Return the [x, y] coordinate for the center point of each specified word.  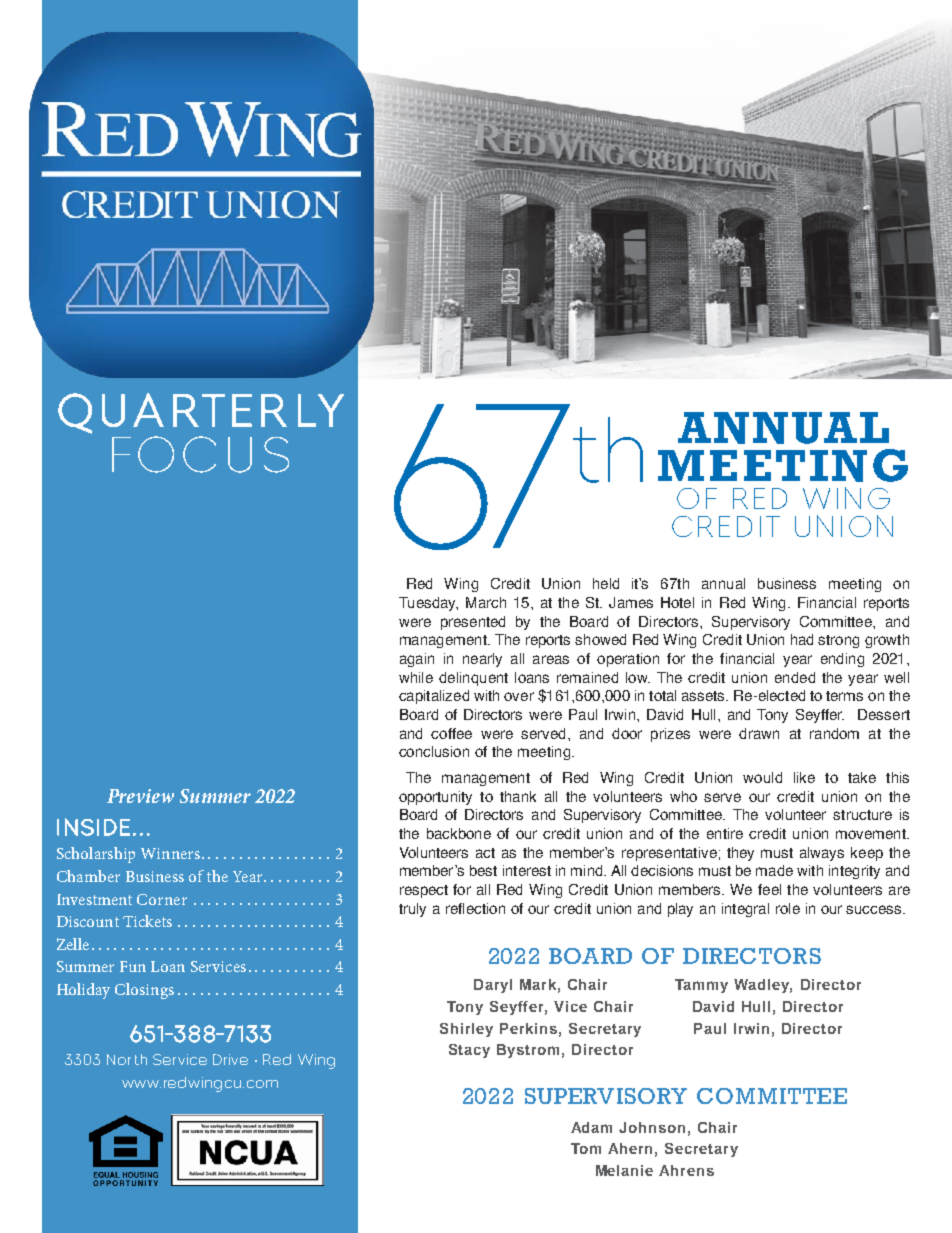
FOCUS [200, 454]
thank [518, 796]
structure [862, 815]
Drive [230, 1059]
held [606, 583]
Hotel [677, 602]
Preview [140, 796]
